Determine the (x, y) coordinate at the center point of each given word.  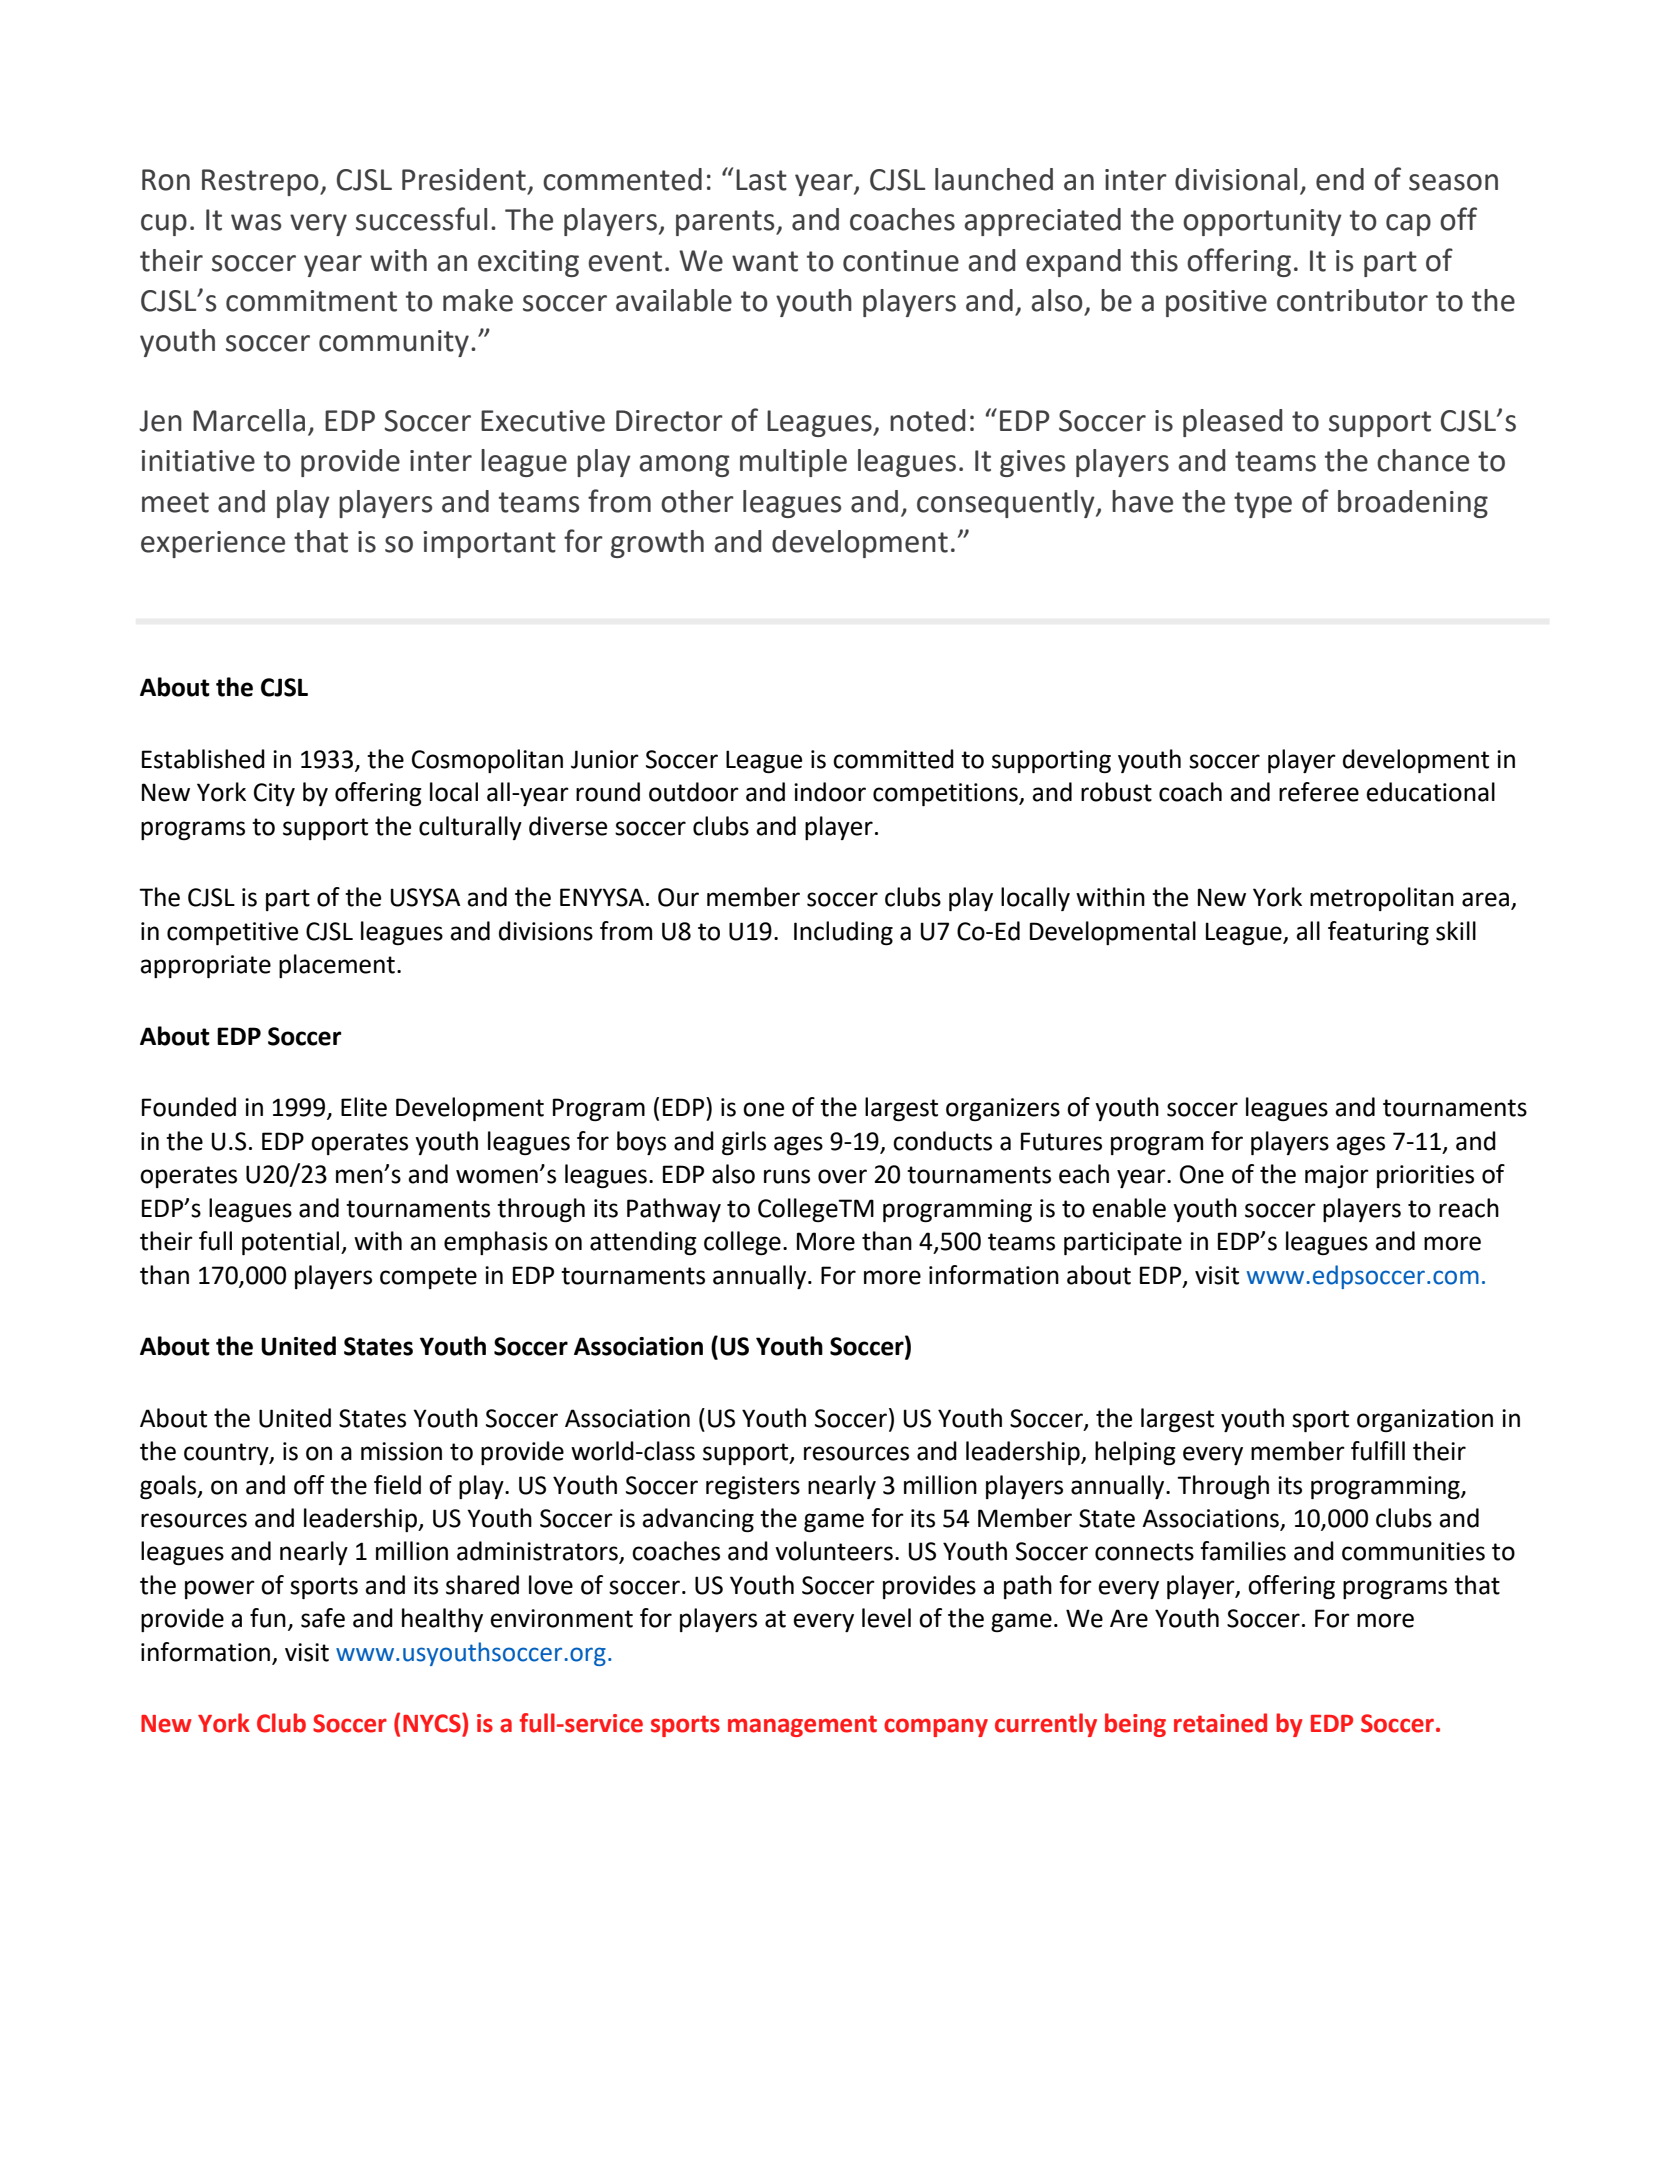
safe (323, 1618)
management (802, 1726)
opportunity (1262, 222)
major (1337, 1176)
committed (893, 759)
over (842, 1176)
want (765, 261)
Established (203, 759)
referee (1319, 792)
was (256, 222)
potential (292, 1243)
